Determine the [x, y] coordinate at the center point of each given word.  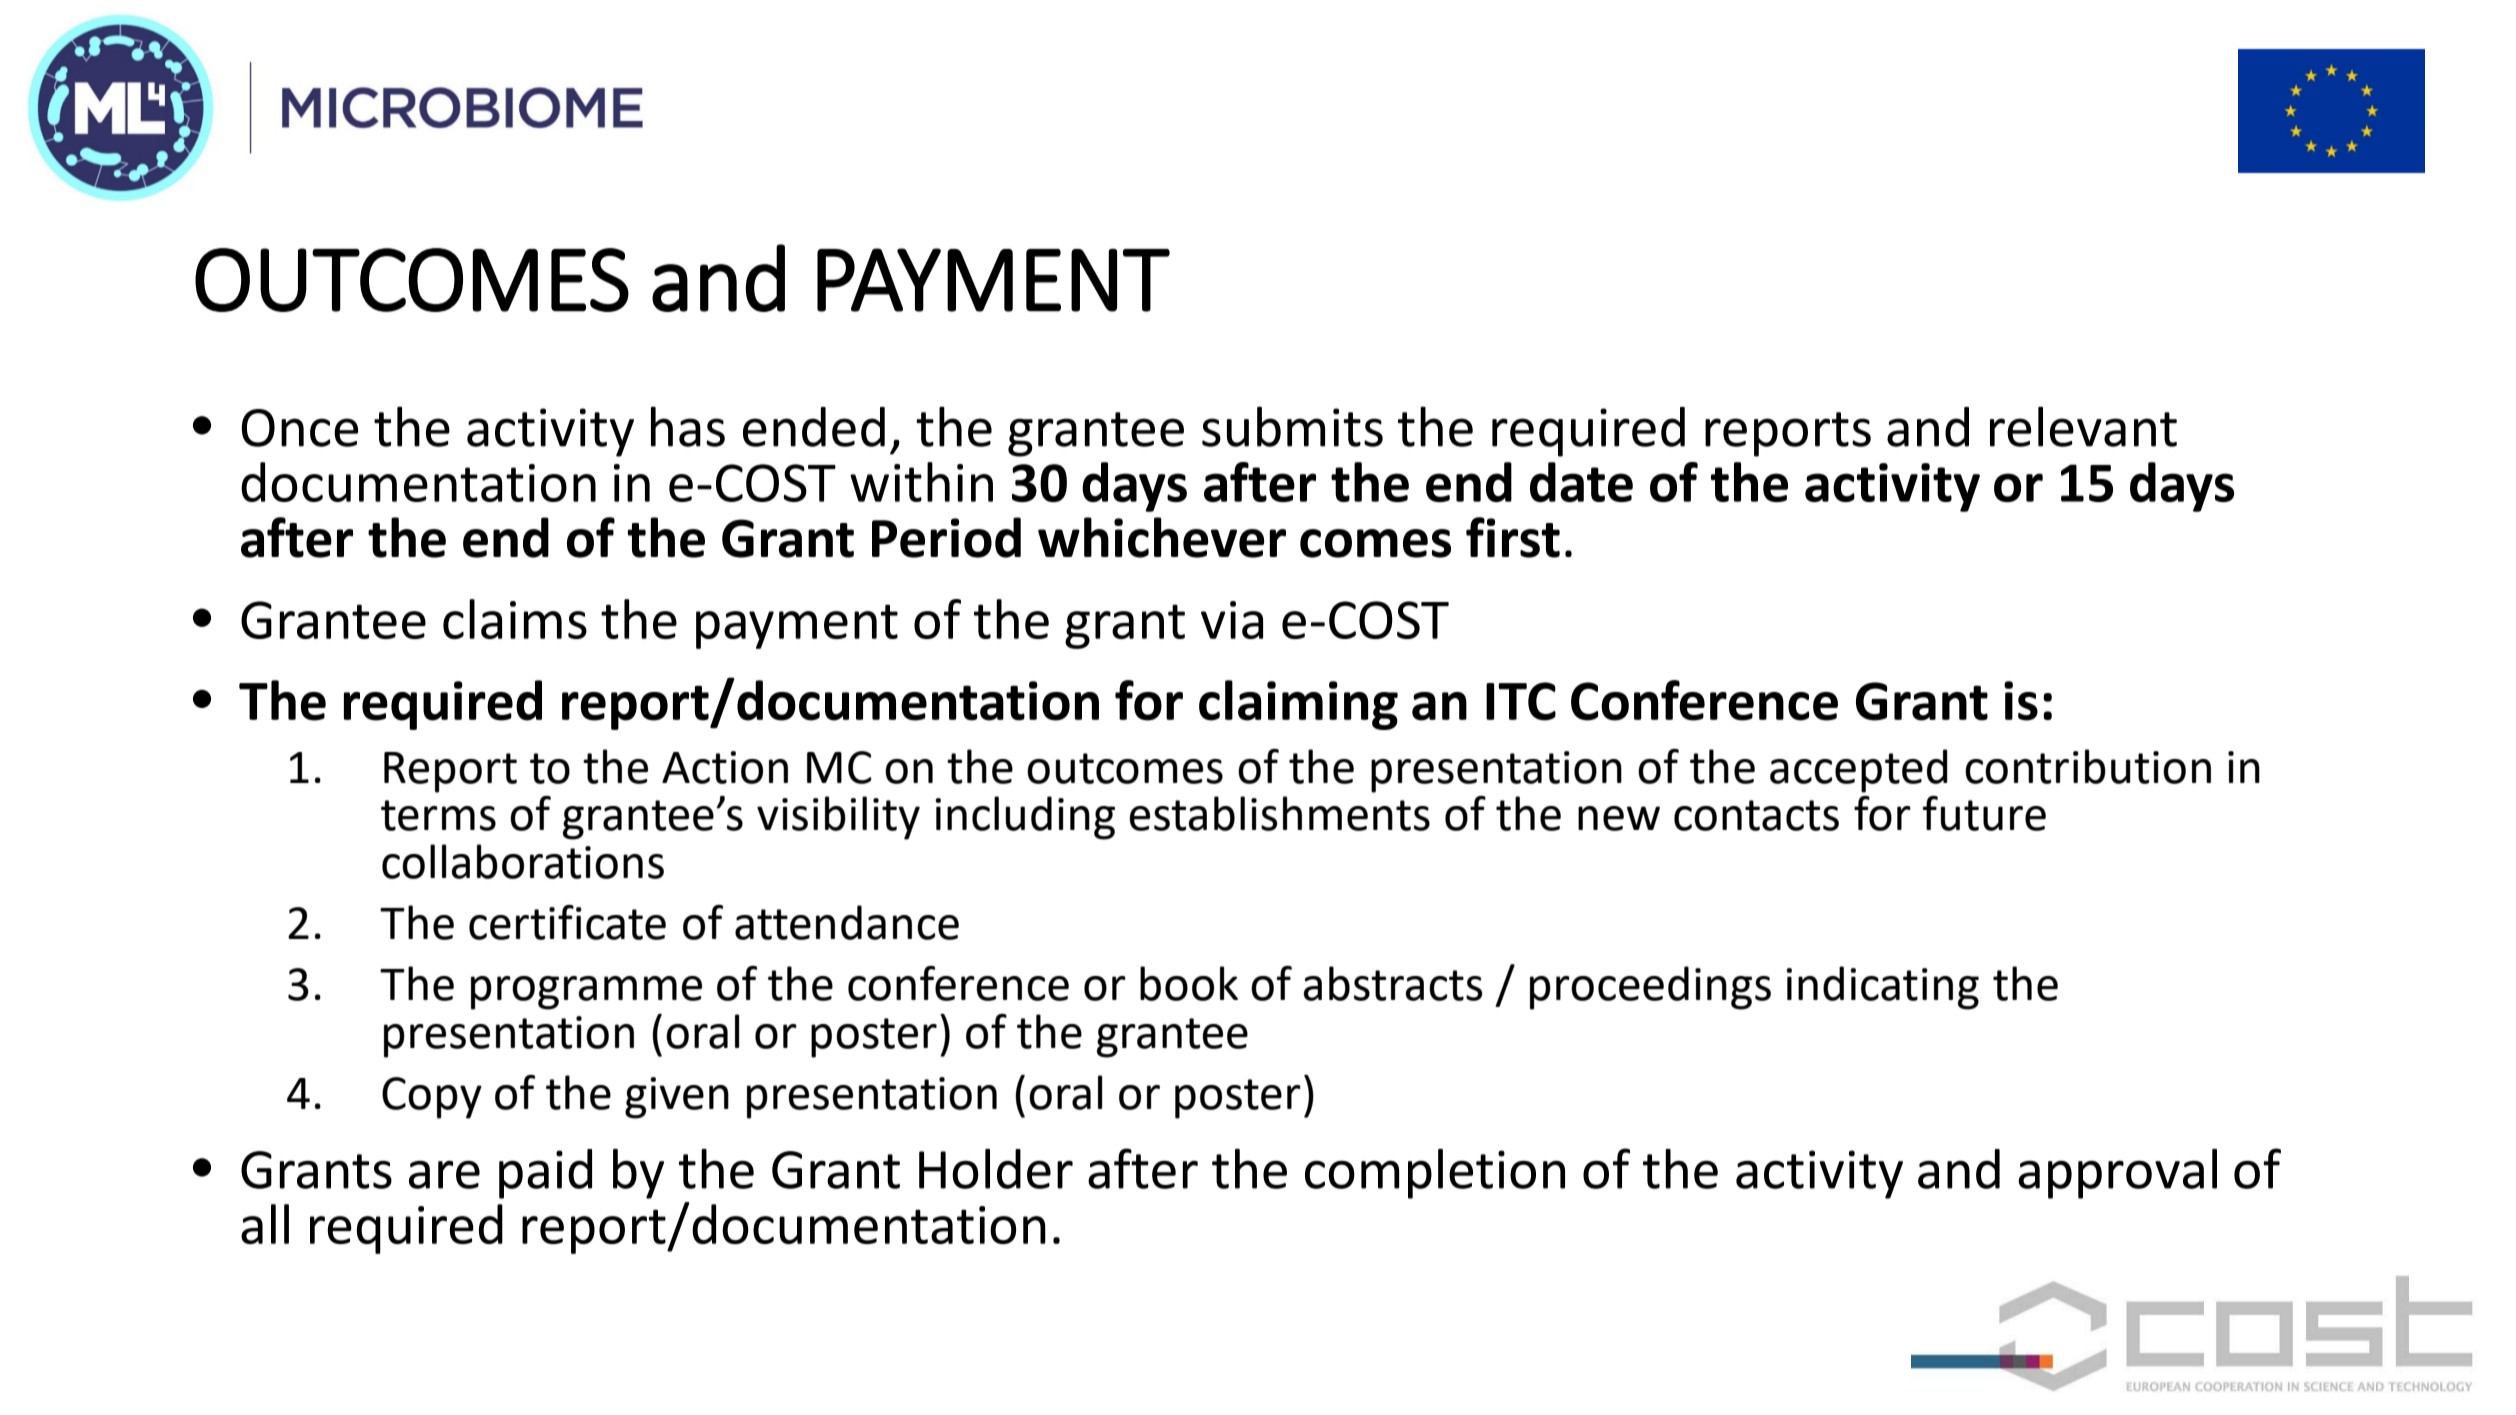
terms [438, 815]
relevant [2083, 426]
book [1189, 983]
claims [515, 619]
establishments [1279, 813]
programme [586, 993]
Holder [996, 1169]
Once [300, 428]
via [1232, 620]
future [1984, 813]
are [444, 1175]
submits [1292, 426]
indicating [1882, 988]
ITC [1521, 701]
